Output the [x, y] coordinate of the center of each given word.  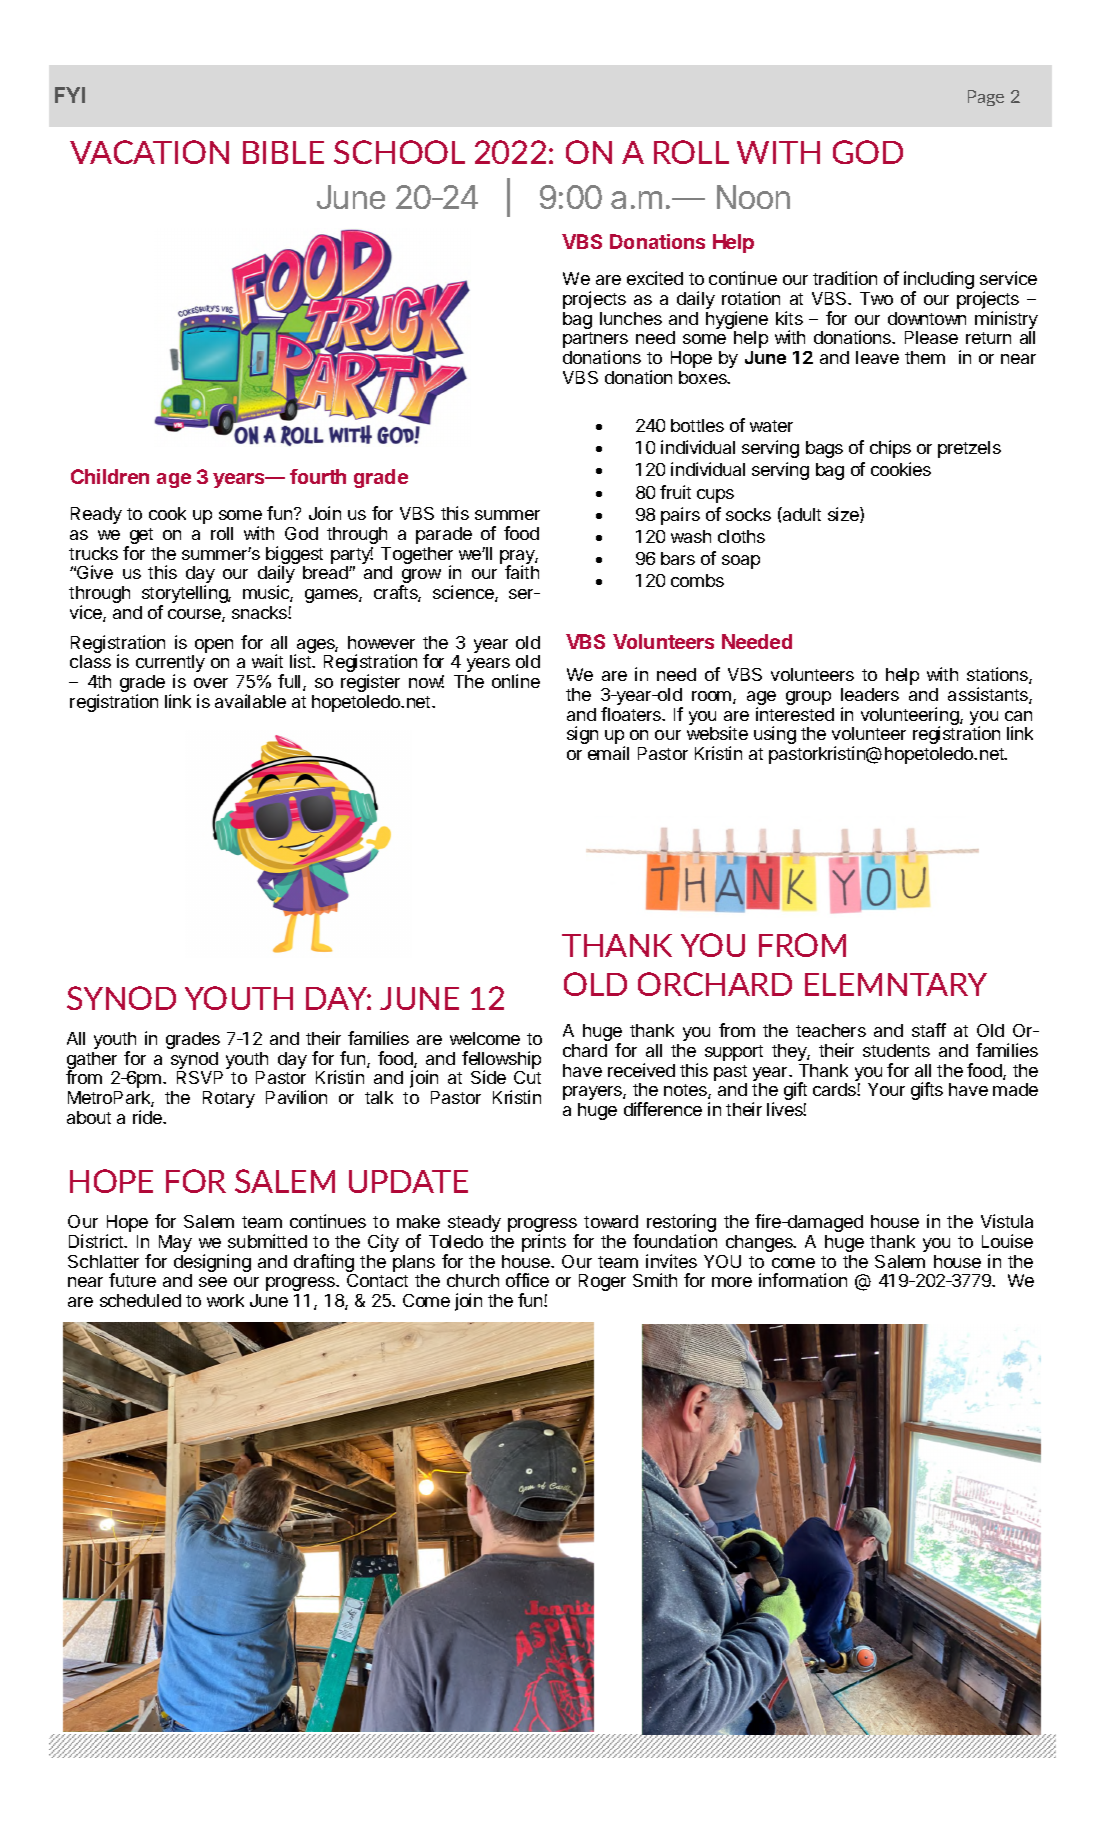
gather [92, 1062]
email [608, 753]
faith [522, 572]
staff [929, 1030]
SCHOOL [399, 152]
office [527, 1280]
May [175, 1243]
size [844, 515]
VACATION [149, 152]
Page [986, 98]
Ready [96, 515]
